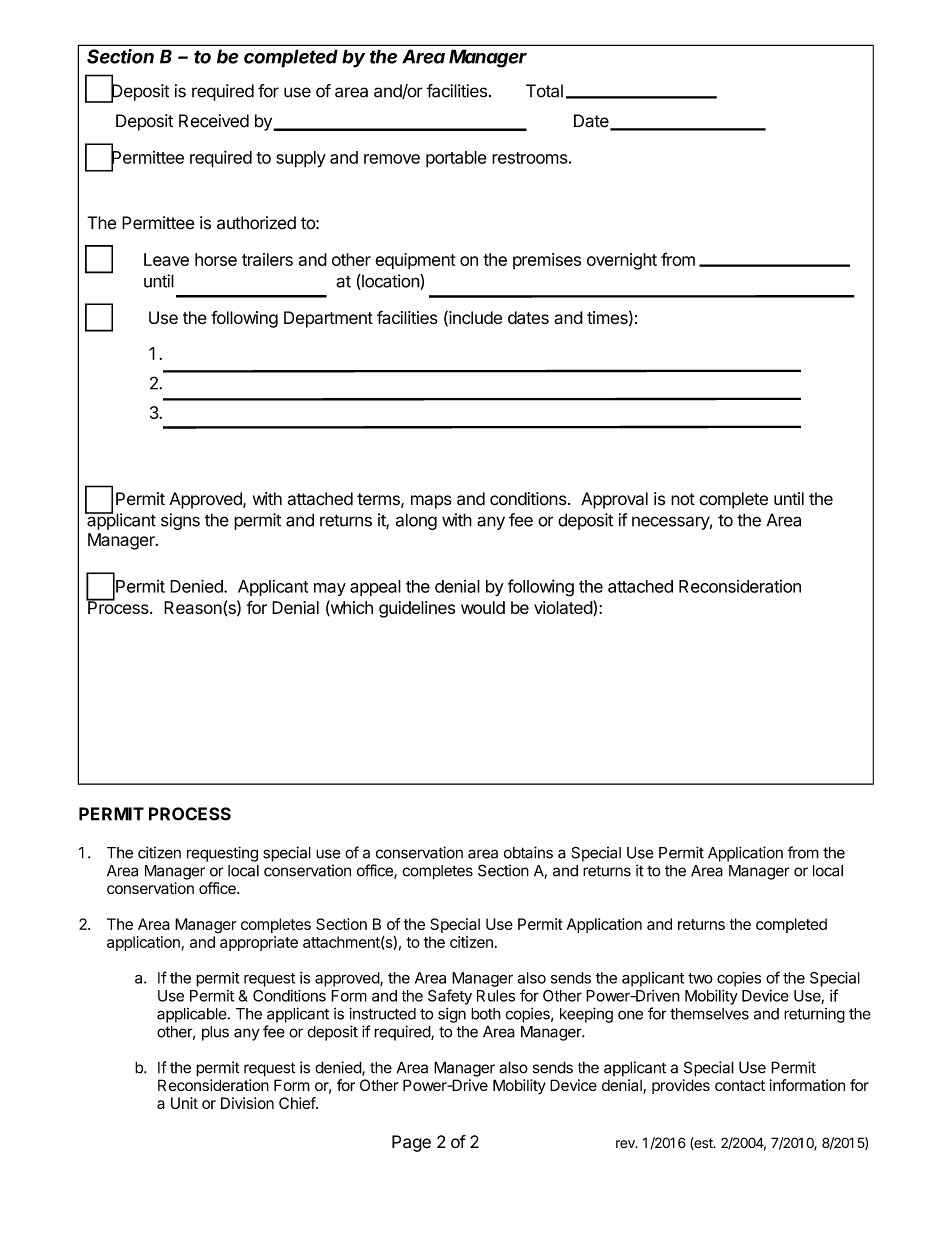 Image resolution: width=952 pixels, height=1233 pixels. What do you see at coordinates (700, 978) in the screenshot?
I see `two` at bounding box center [700, 978].
